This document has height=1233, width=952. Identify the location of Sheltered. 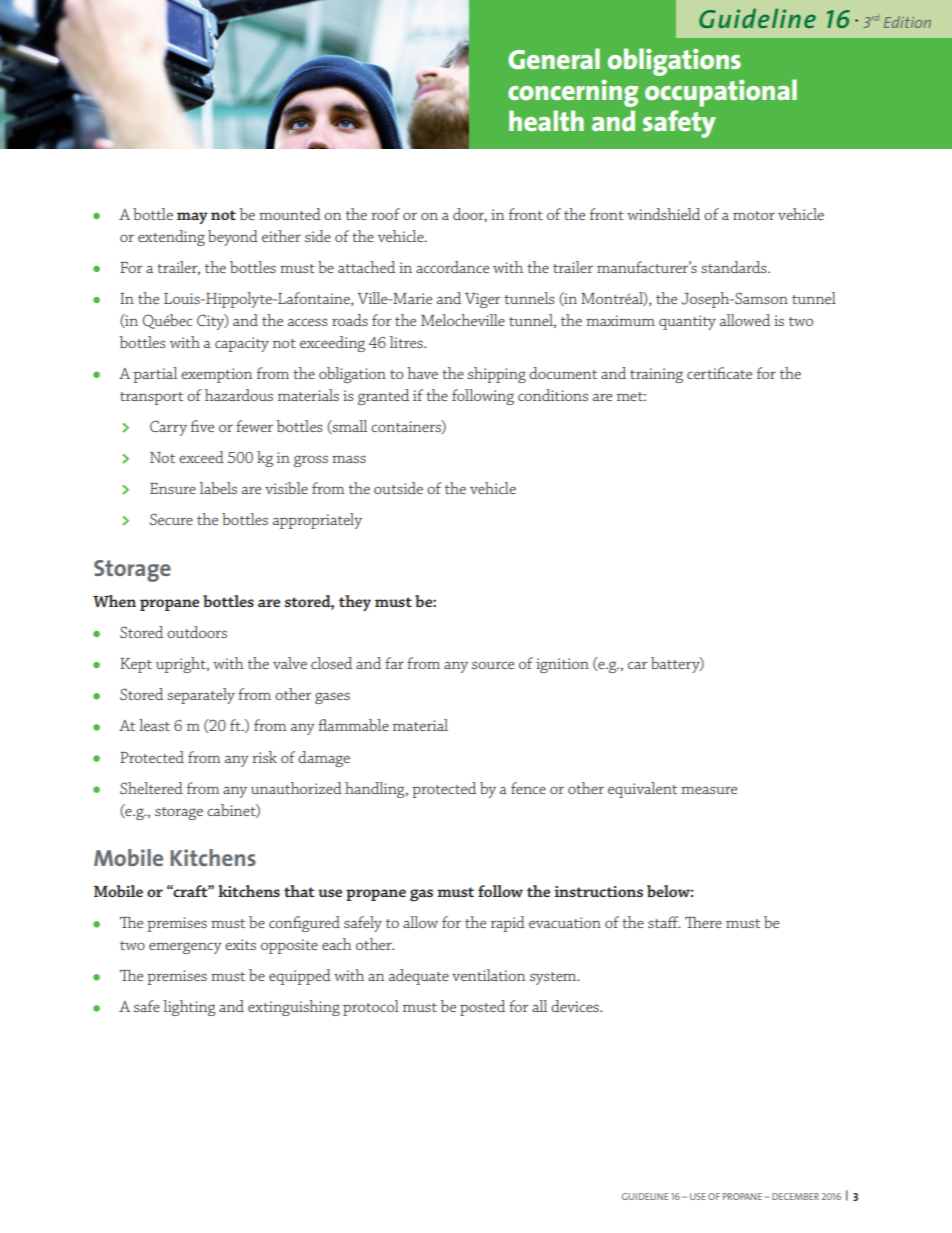
(151, 788).
